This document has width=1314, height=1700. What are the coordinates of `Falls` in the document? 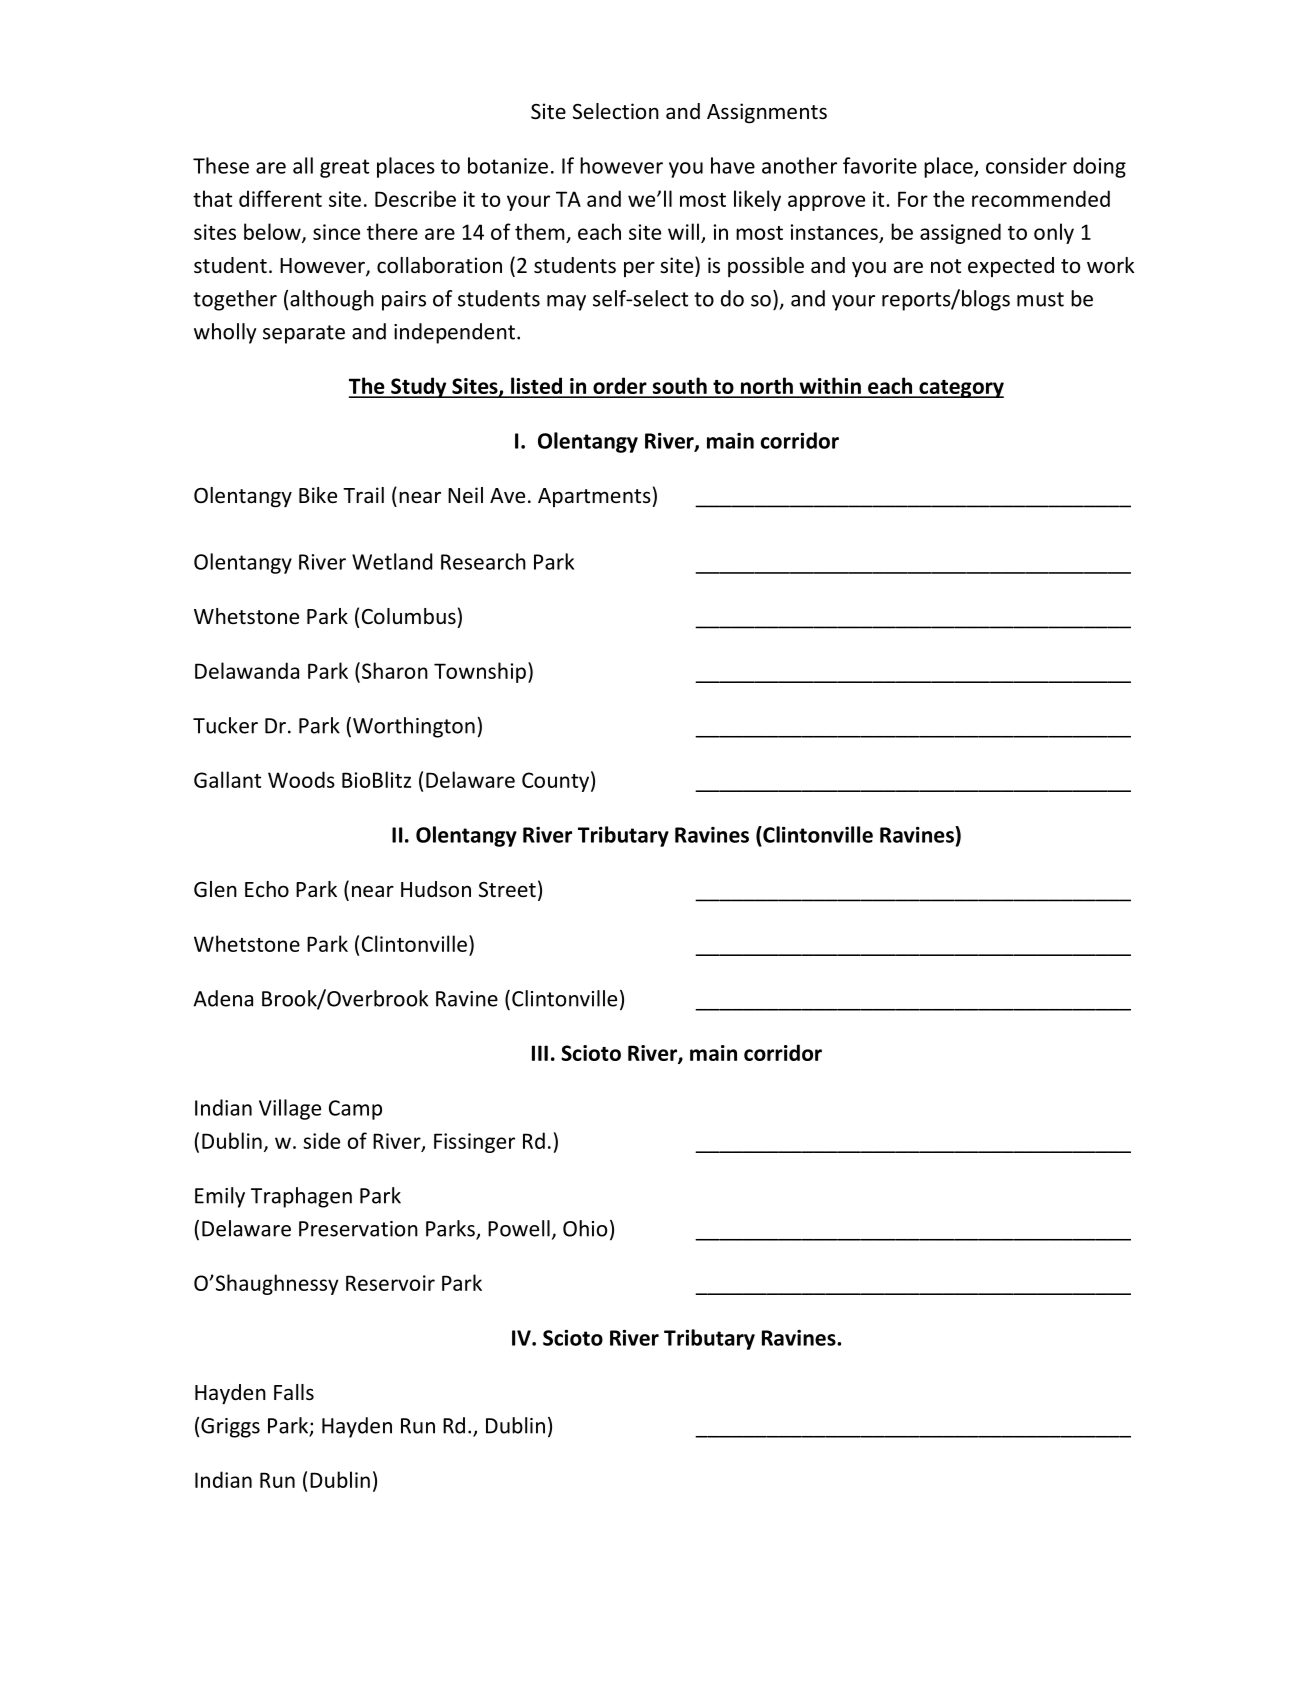 It's located at (294, 1392).
